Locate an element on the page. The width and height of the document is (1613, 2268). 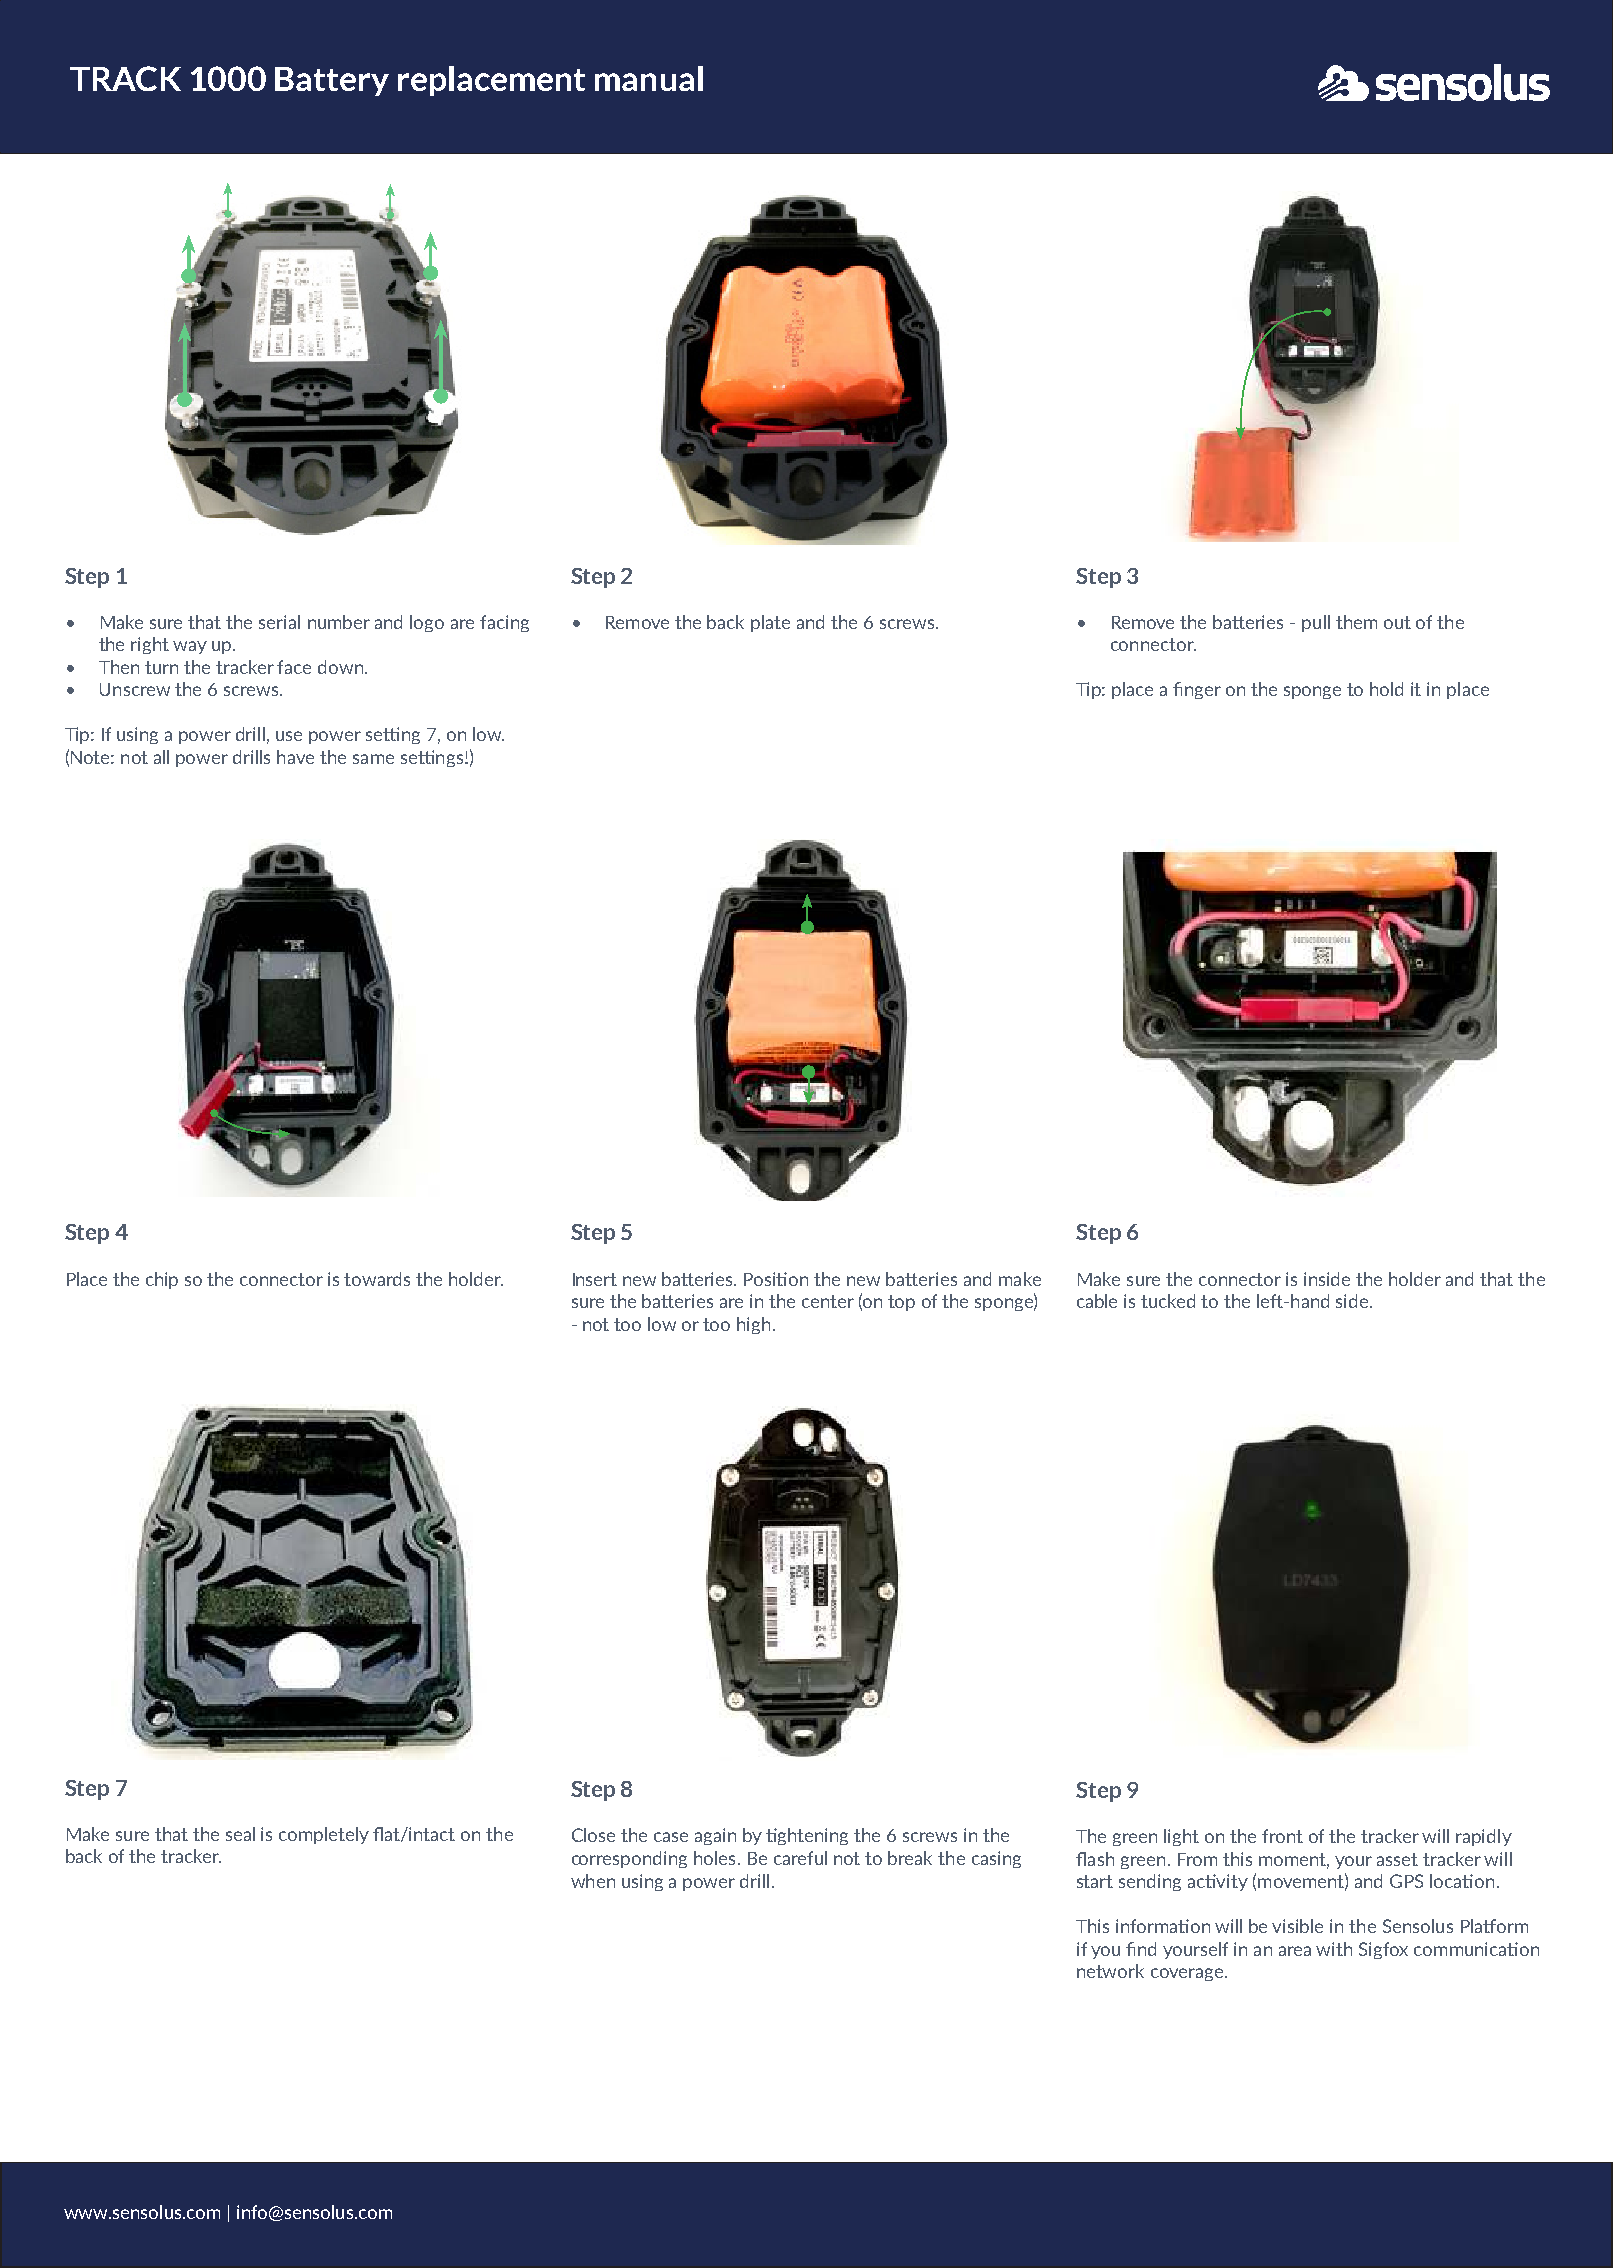
plate is located at coordinates (770, 623).
